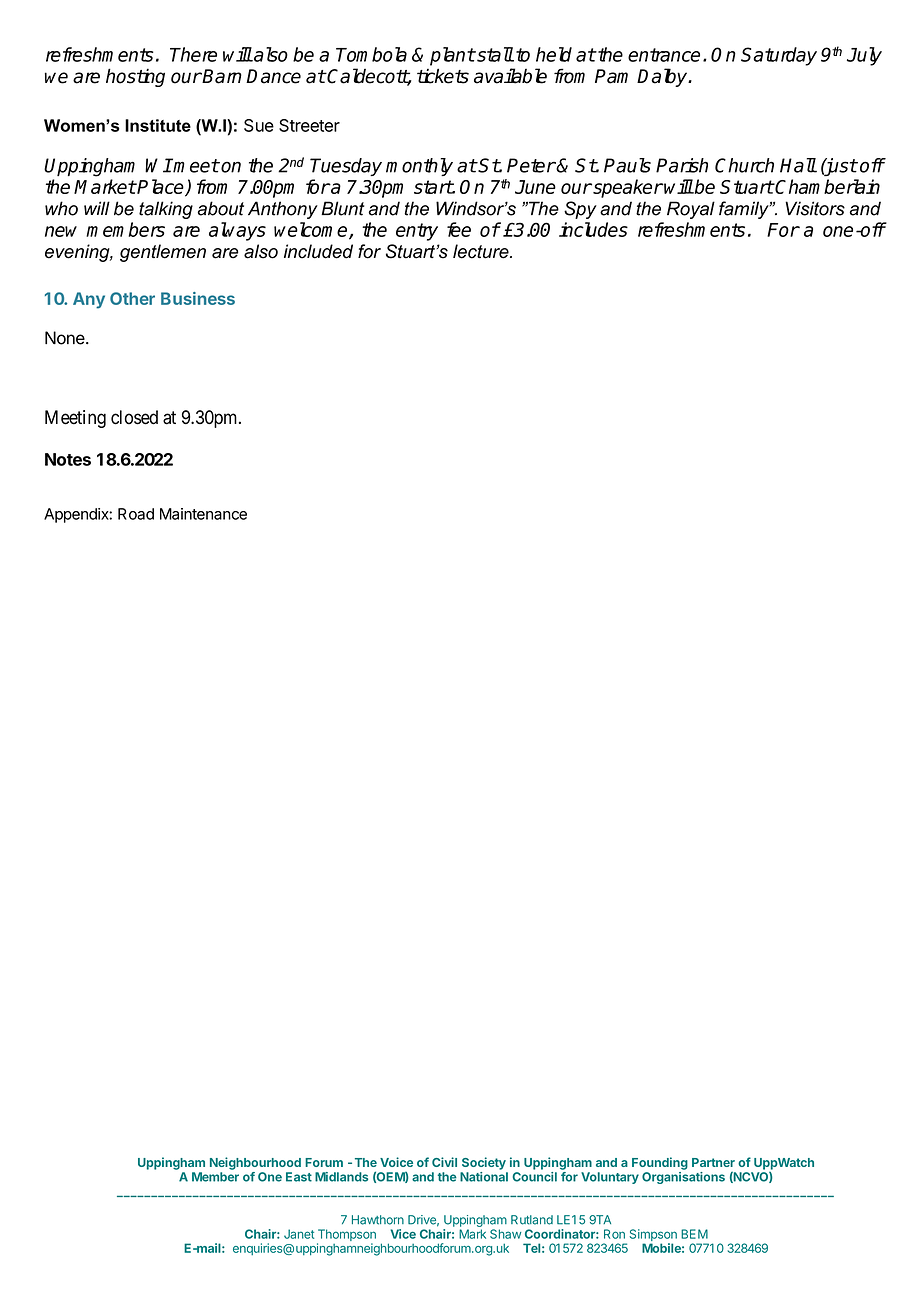 Image resolution: width=924 pixels, height=1308 pixels. What do you see at coordinates (482, 251) in the image?
I see `lecture` at bounding box center [482, 251].
